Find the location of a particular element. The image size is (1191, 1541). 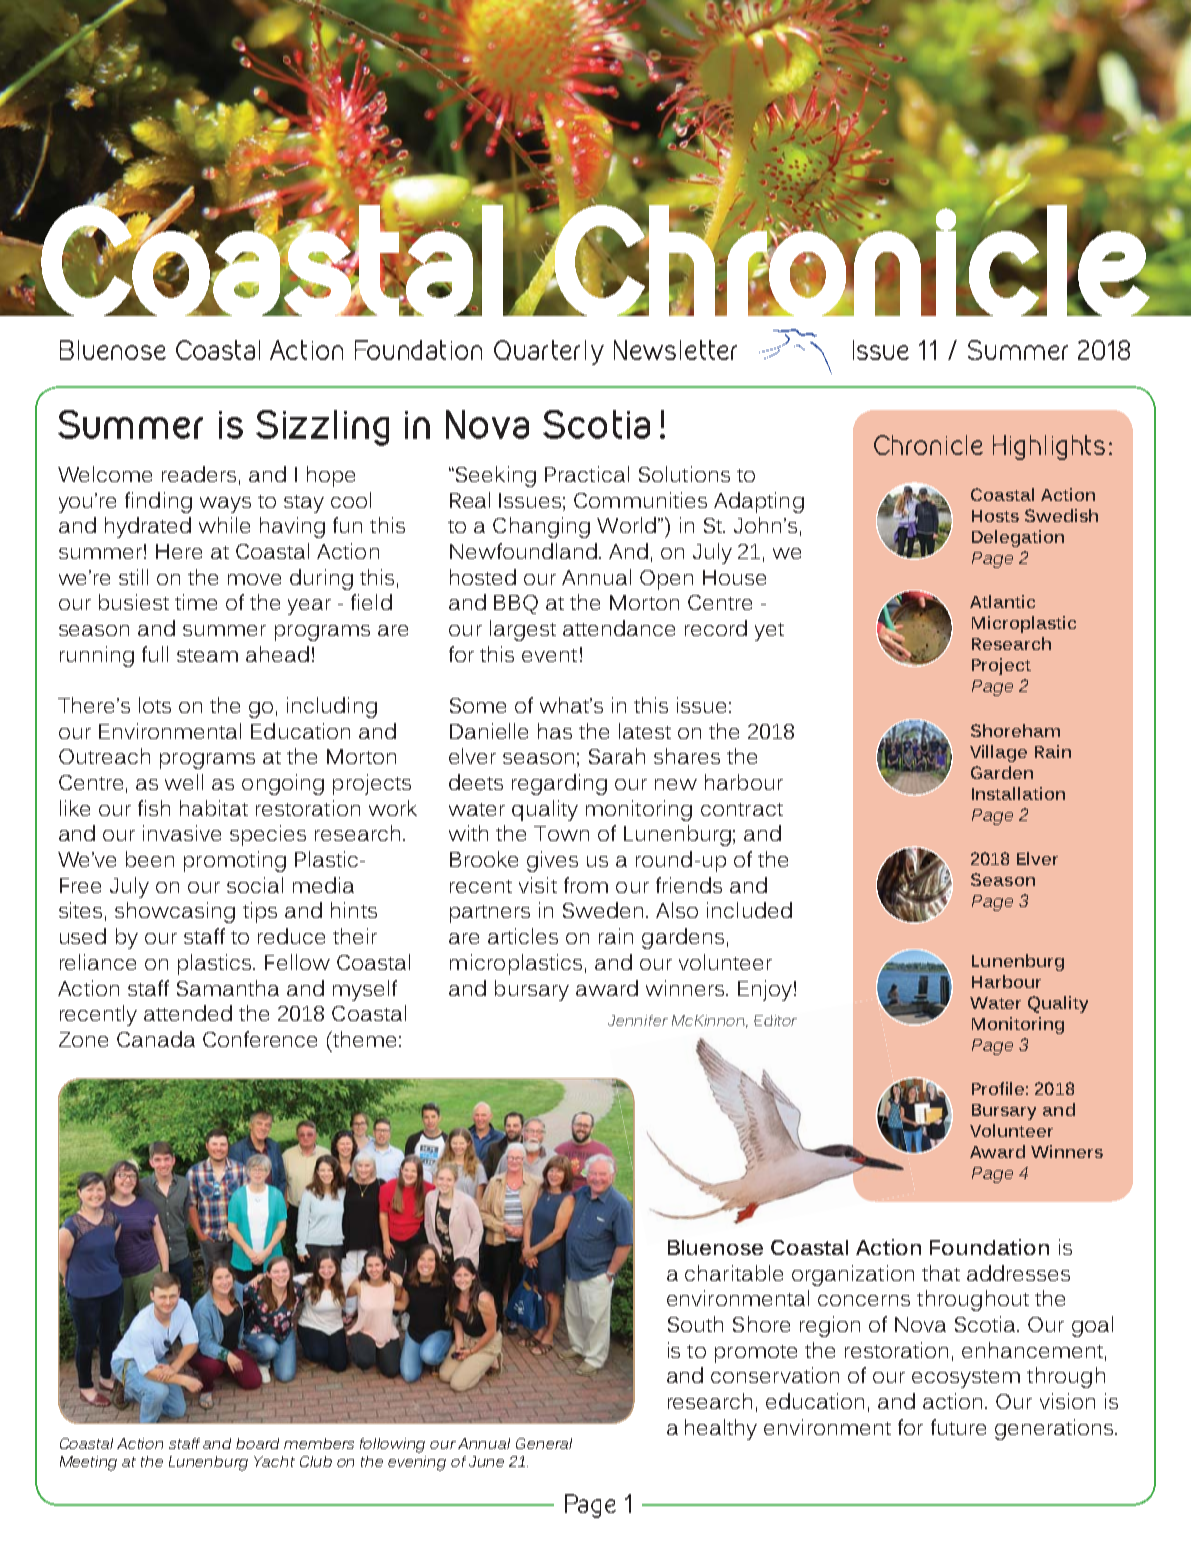

South is located at coordinates (695, 1324).
